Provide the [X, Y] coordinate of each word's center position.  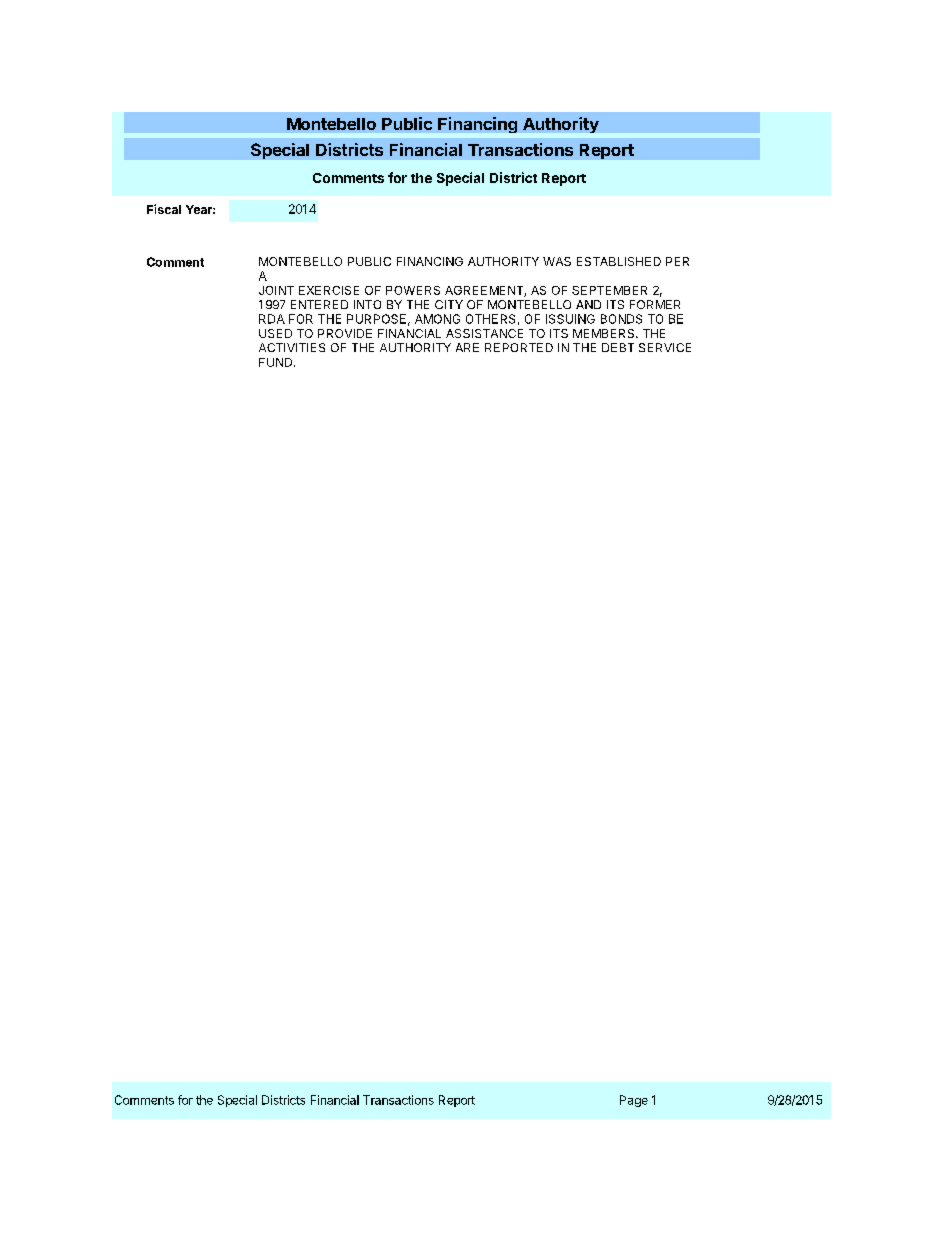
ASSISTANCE [484, 333]
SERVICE [665, 347]
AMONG [437, 319]
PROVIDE [345, 333]
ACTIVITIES [292, 347]
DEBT [618, 347]
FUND [277, 362]
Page [634, 1101]
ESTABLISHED [619, 261]
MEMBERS [605, 333]
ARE [467, 347]
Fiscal [164, 209]
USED [275, 333]
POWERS [413, 290]
